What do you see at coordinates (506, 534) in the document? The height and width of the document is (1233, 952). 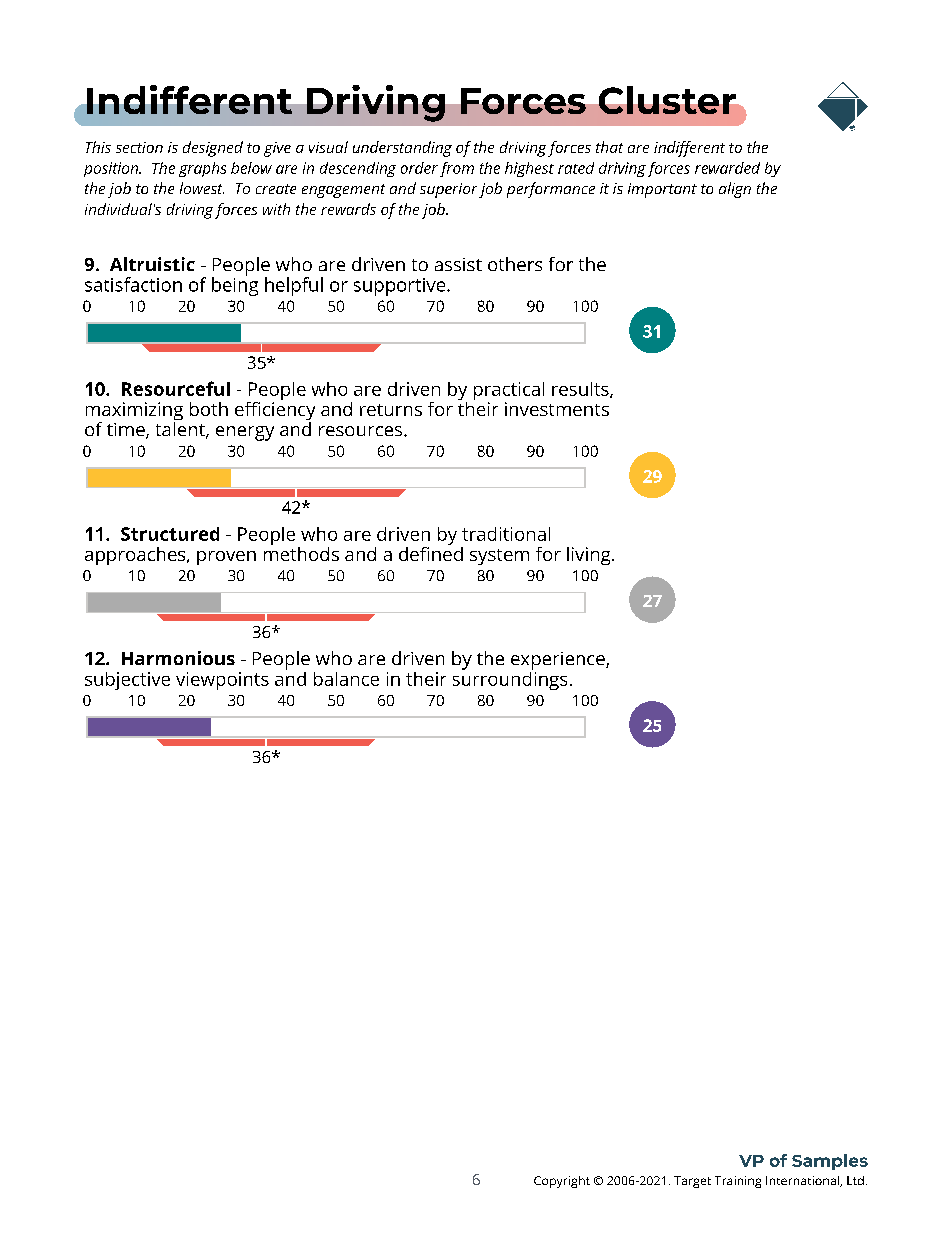 I see `traditional` at bounding box center [506, 534].
